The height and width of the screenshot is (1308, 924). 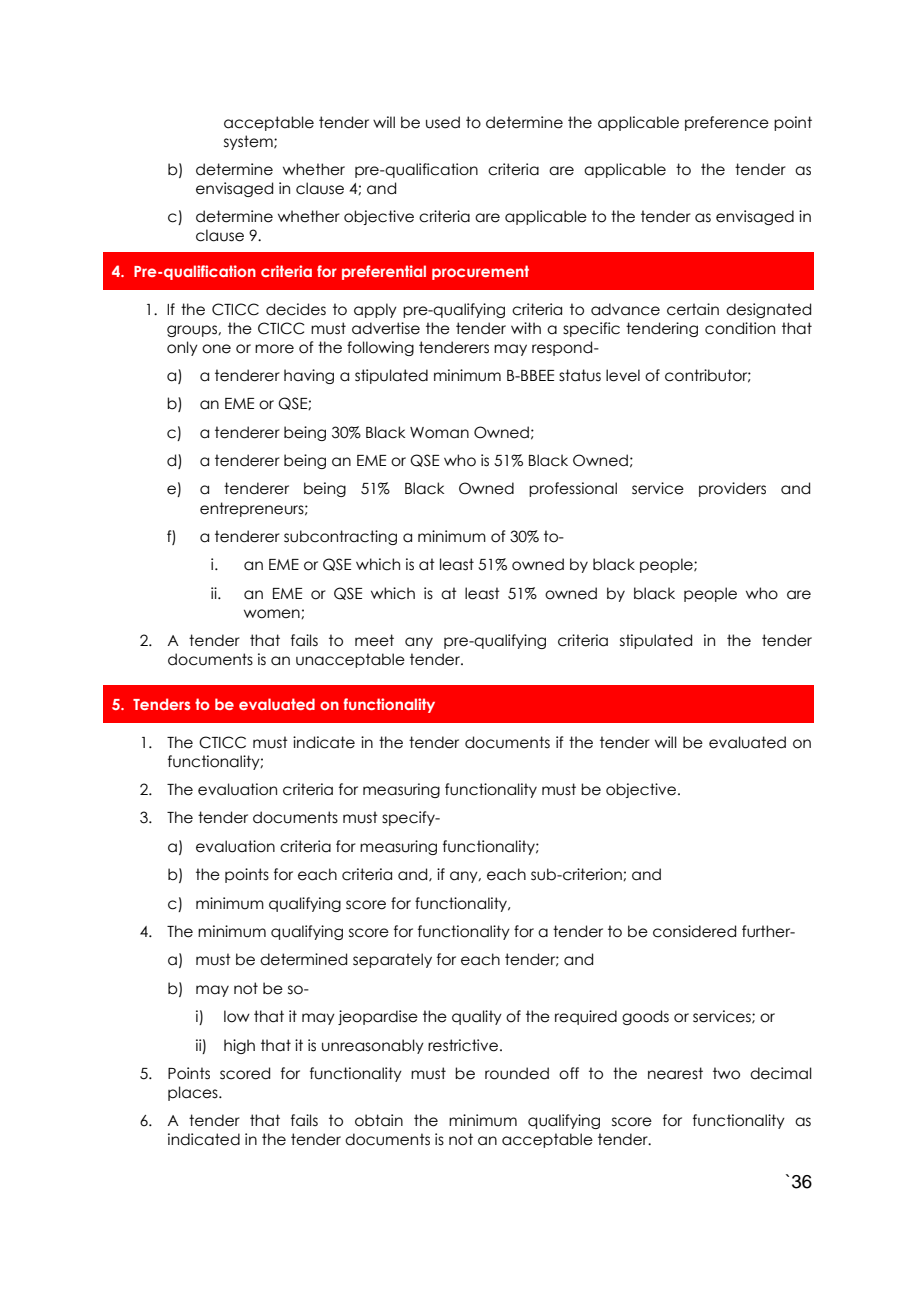 What do you see at coordinates (443, 122) in the screenshot?
I see `used` at bounding box center [443, 122].
